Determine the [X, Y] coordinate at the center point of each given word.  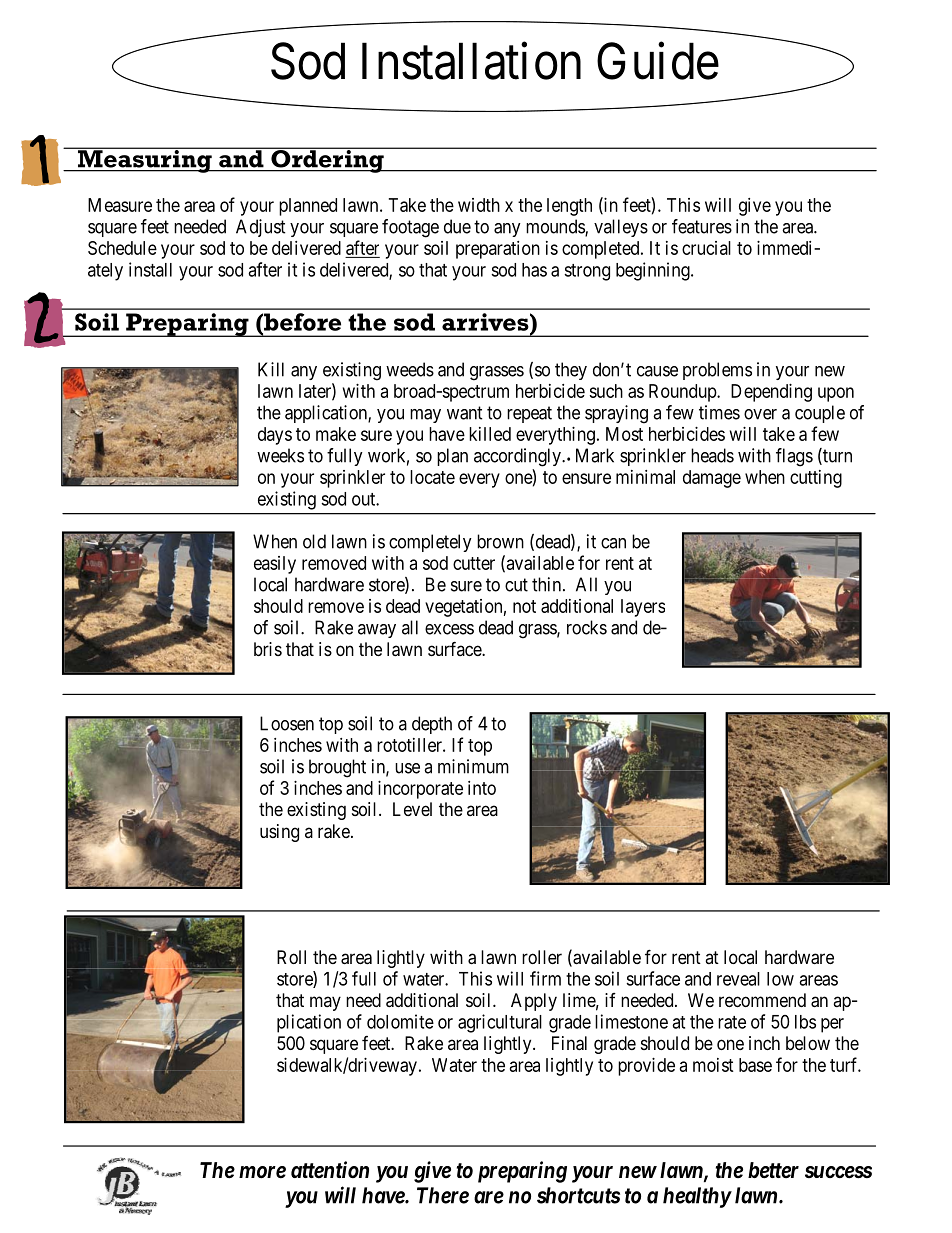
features [702, 226]
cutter [474, 563]
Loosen [287, 723]
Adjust [261, 228]
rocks [587, 627]
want [465, 413]
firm [545, 978]
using [279, 833]
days [275, 436]
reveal [738, 979]
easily [275, 565]
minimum [473, 766]
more [262, 1172]
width [479, 205]
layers [643, 608]
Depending [771, 393]
